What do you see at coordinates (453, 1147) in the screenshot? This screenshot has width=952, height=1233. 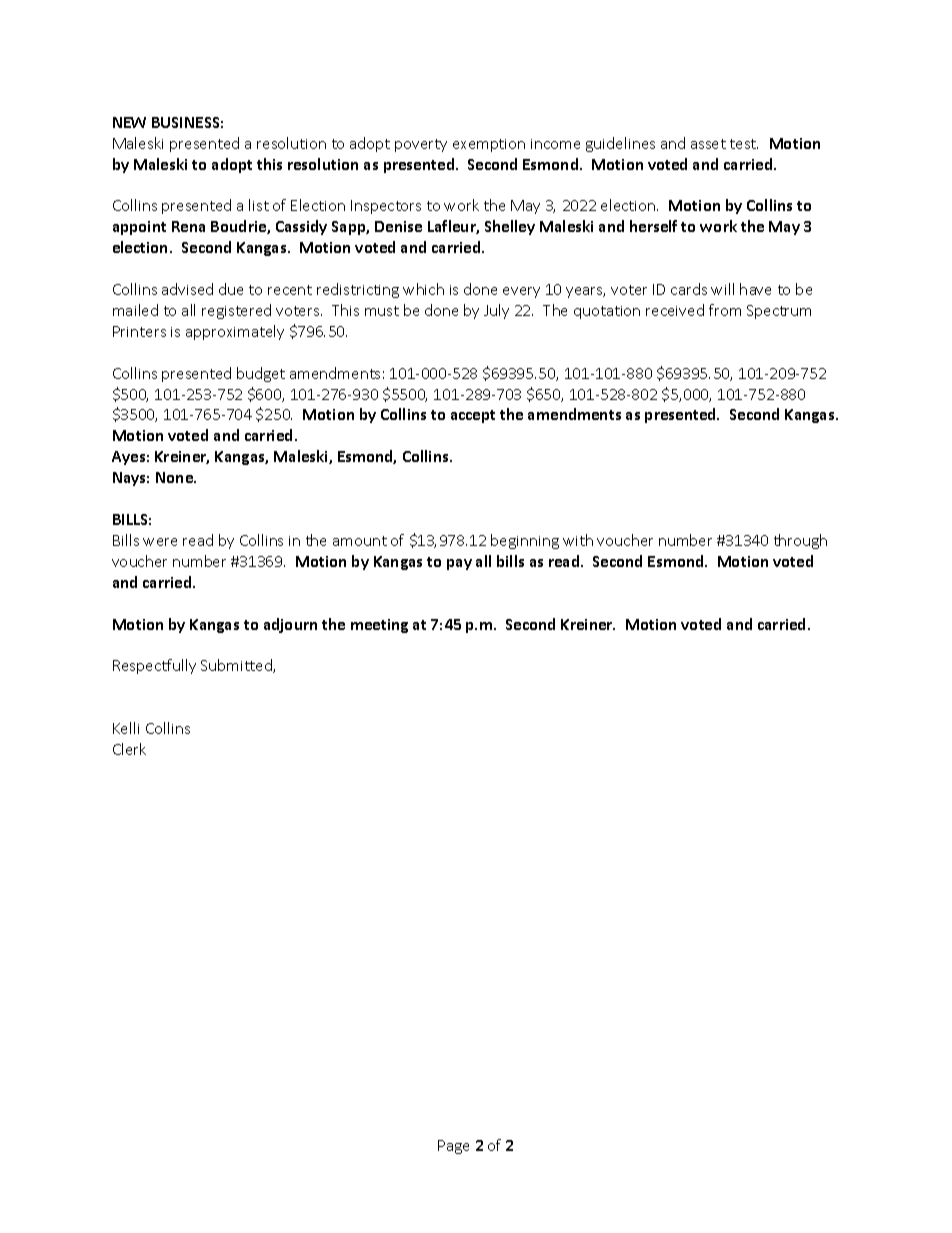 I see `Page` at bounding box center [453, 1147].
